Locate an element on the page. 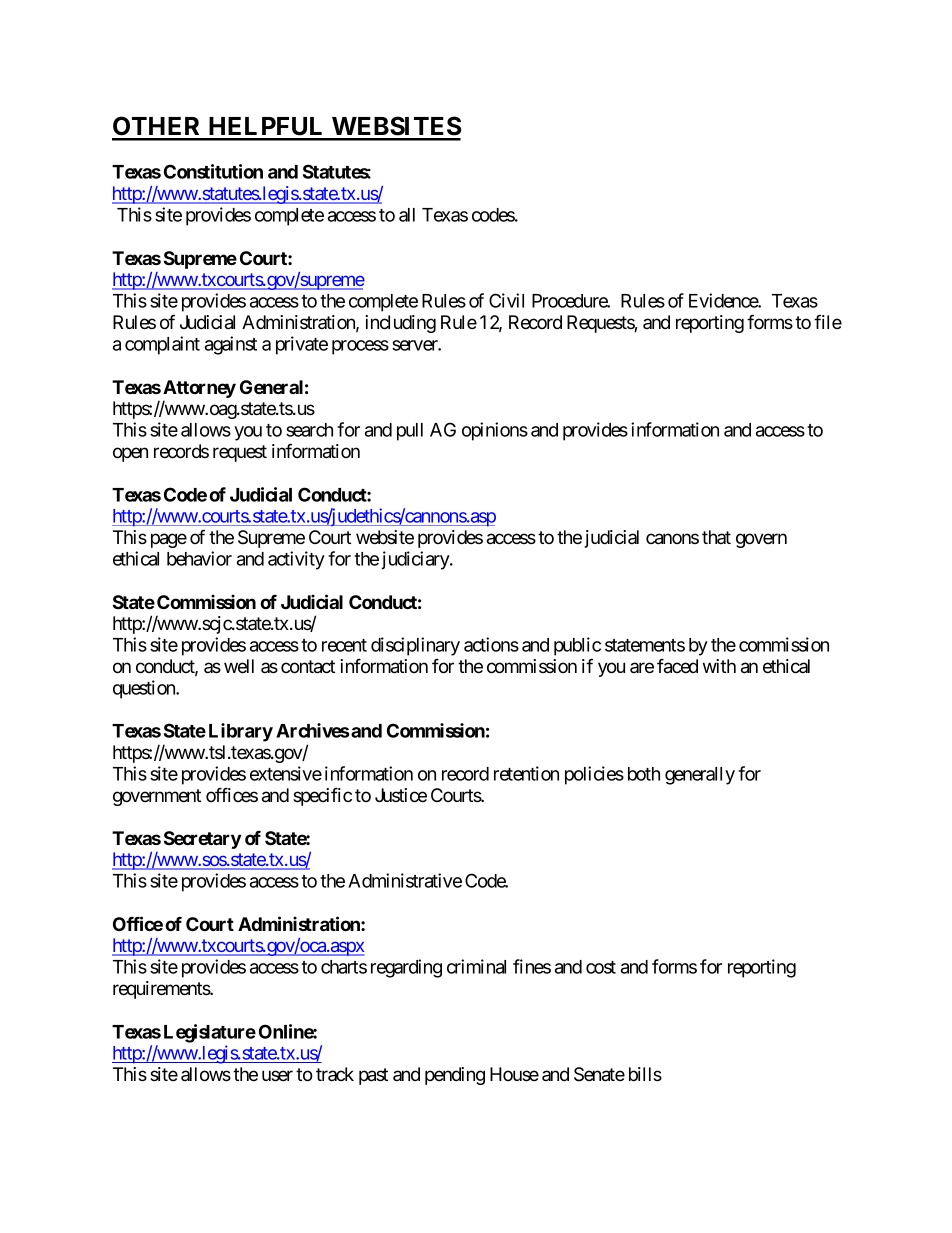  Secretary is located at coordinates (202, 840).
